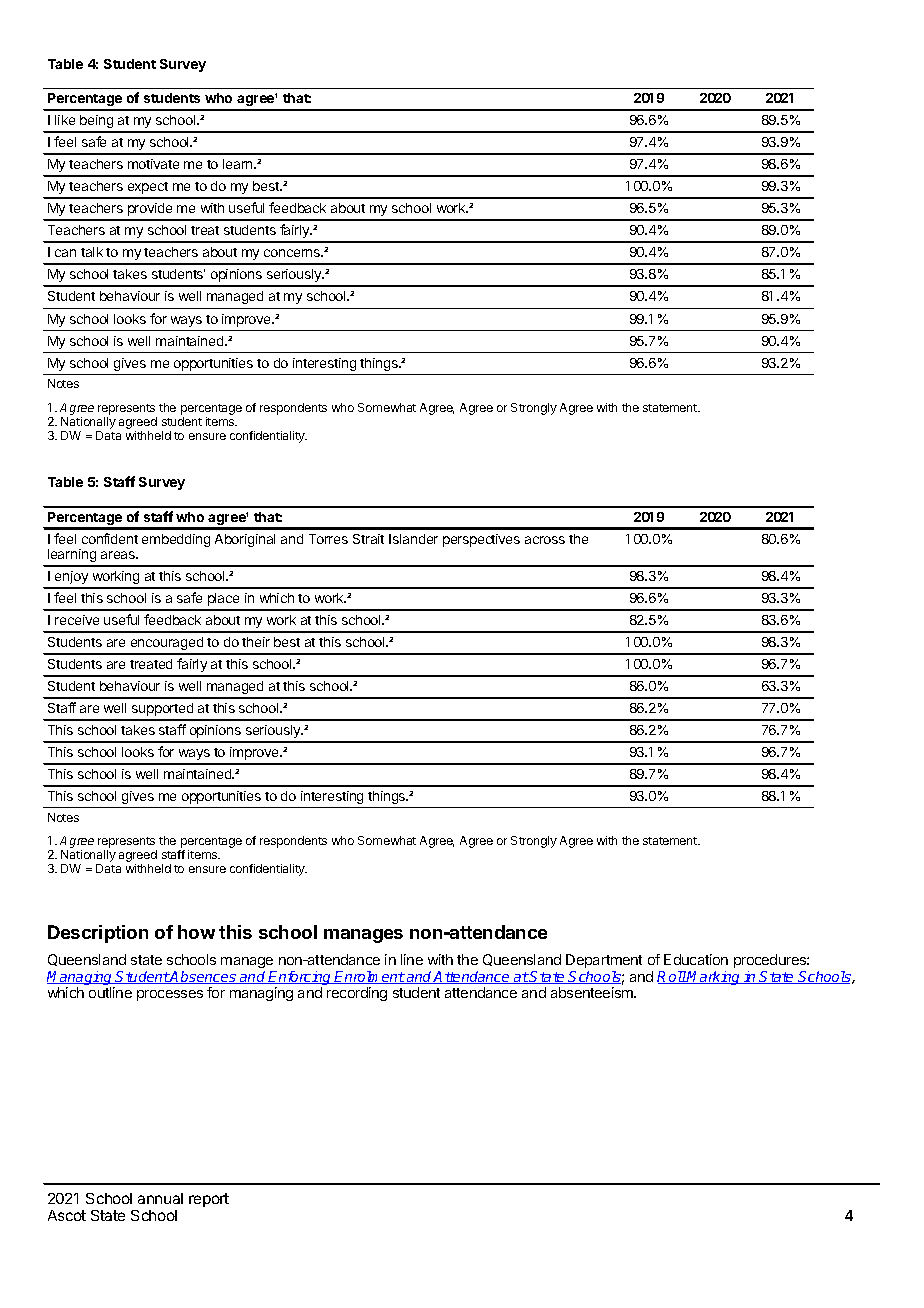 Image resolution: width=924 pixels, height=1308 pixels. What do you see at coordinates (593, 992) in the screenshot?
I see `absenteeism` at bounding box center [593, 992].
